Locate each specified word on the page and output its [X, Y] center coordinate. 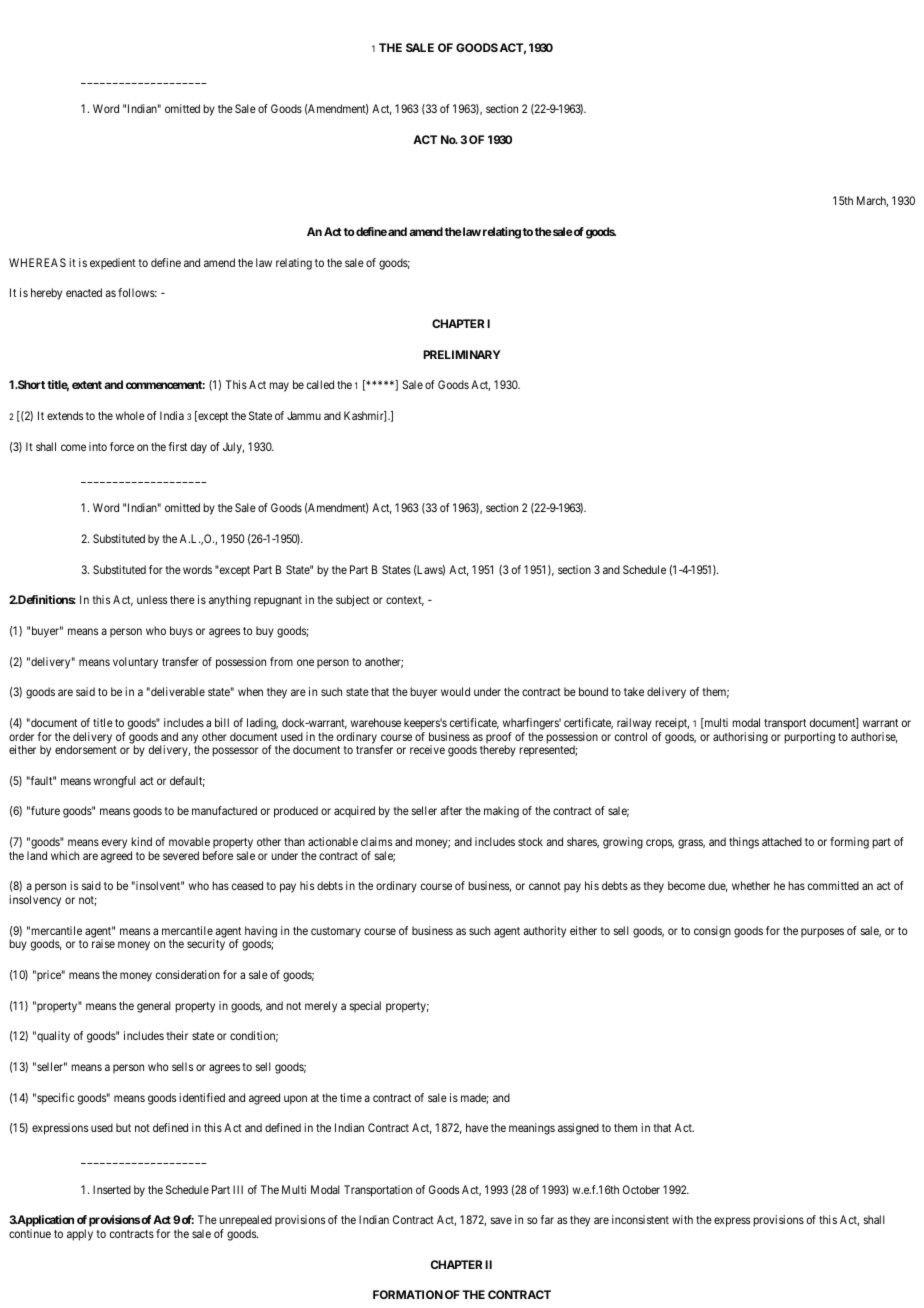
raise [103, 943]
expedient [113, 263]
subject [353, 601]
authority [544, 932]
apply [80, 1235]
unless [152, 599]
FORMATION [408, 1294]
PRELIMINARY [462, 354]
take [634, 691]
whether [751, 885]
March [872, 201]
